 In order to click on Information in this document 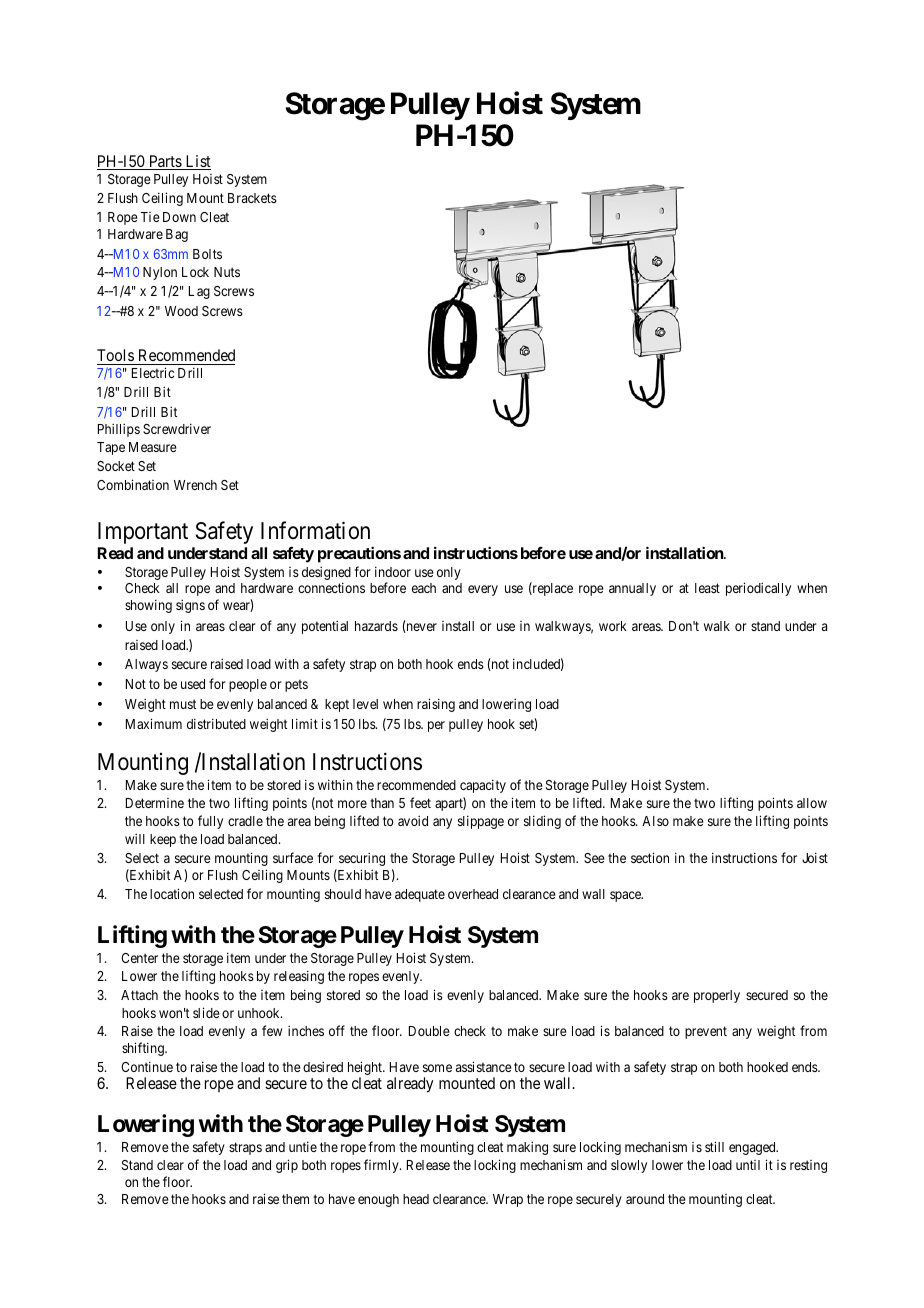, I will do `click(315, 531)`.
